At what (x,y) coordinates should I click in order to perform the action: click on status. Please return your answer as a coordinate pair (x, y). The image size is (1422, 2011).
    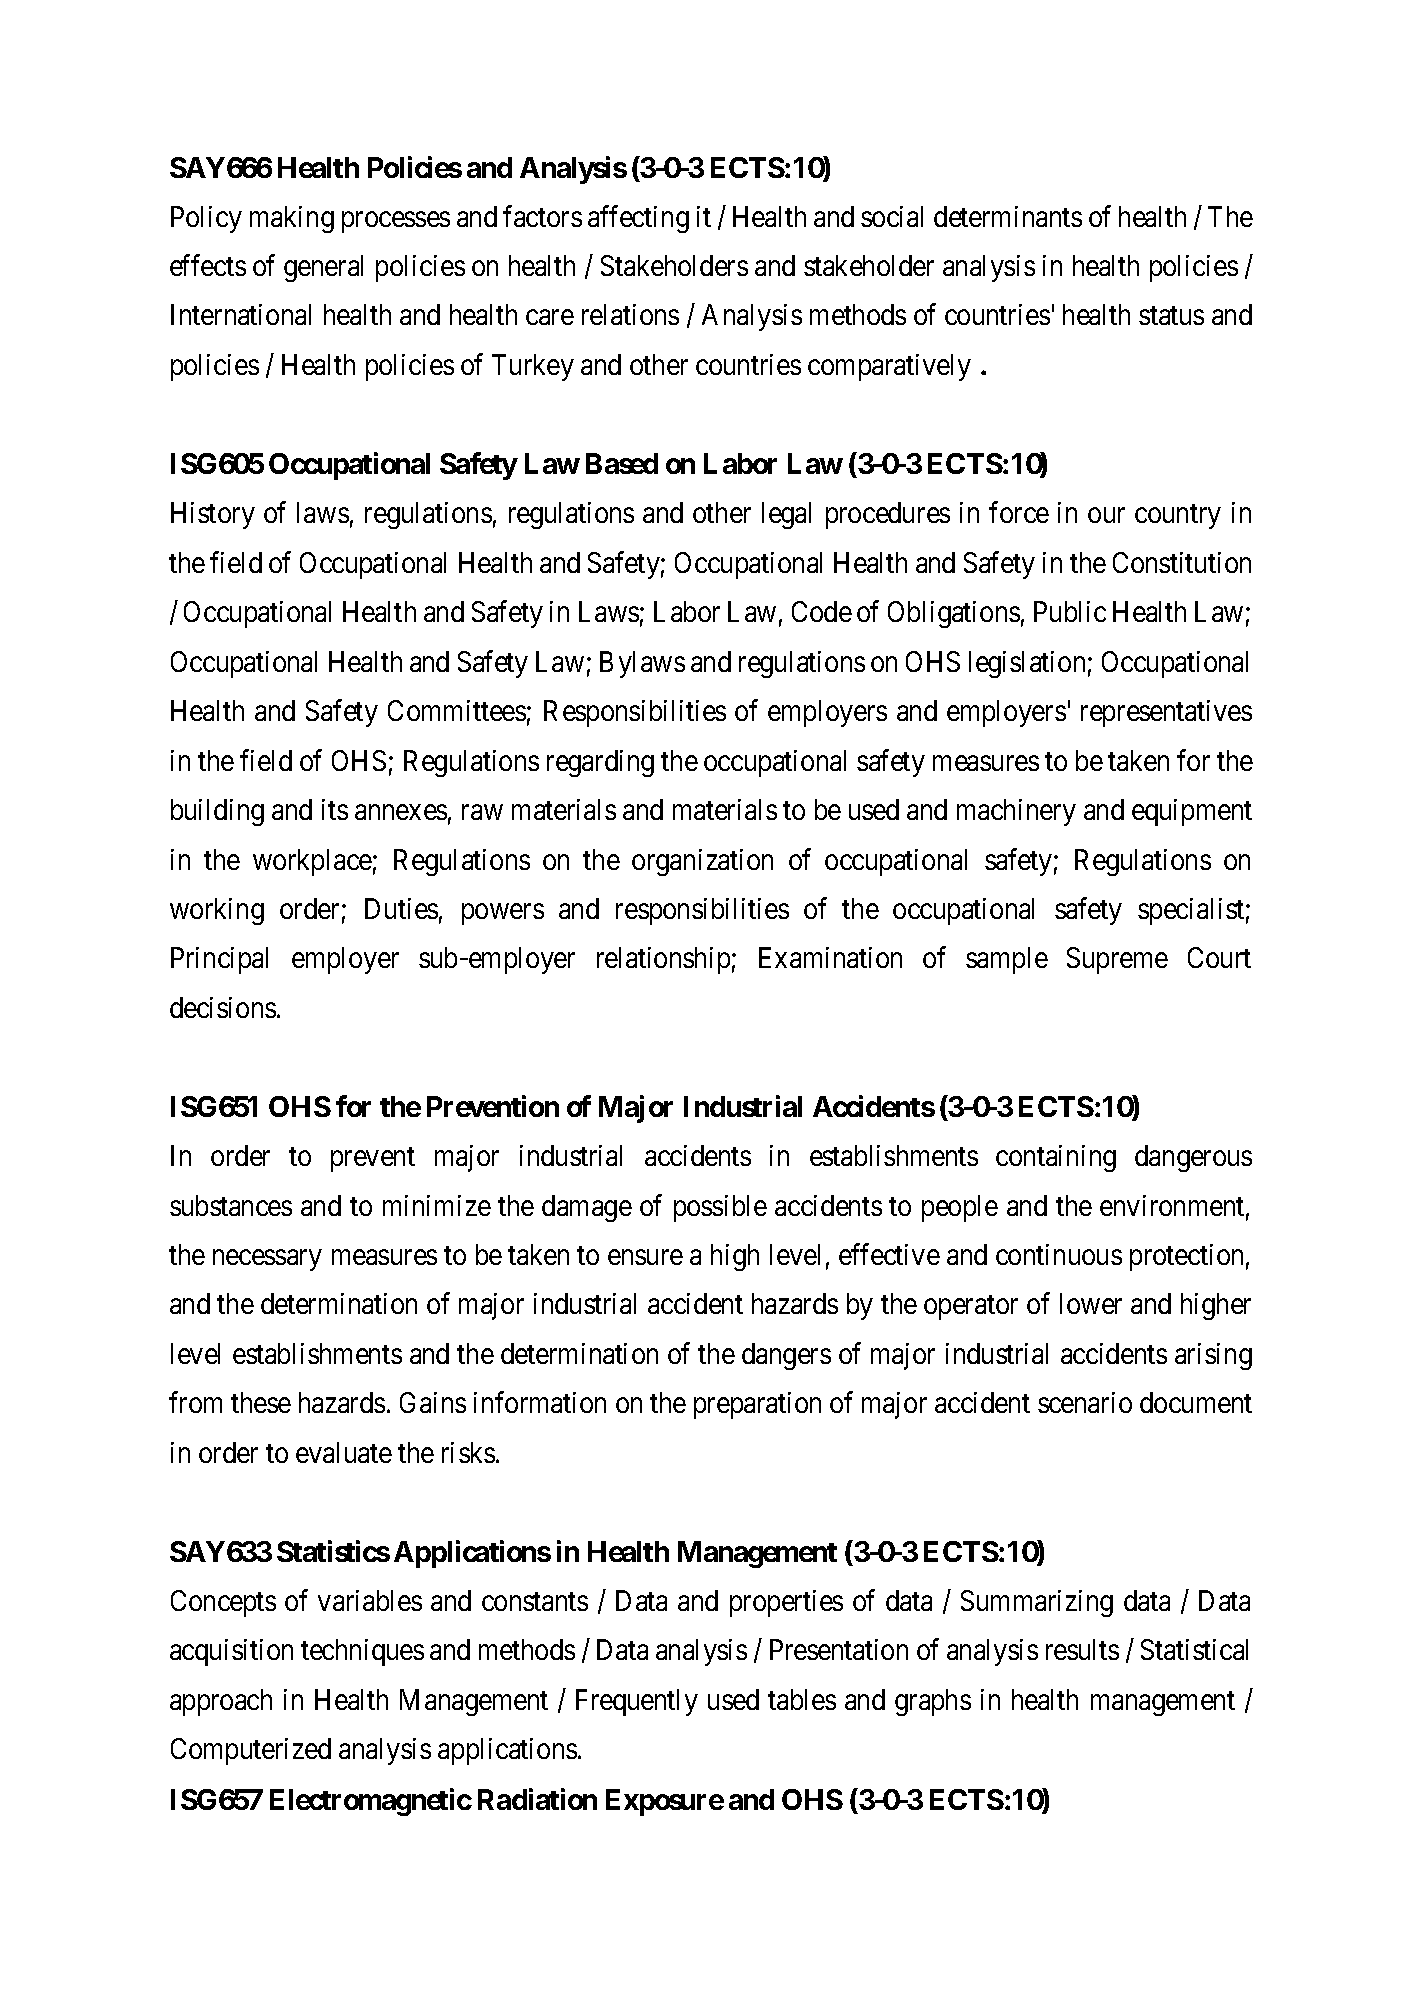
    Looking at the image, I should click on (1171, 316).
